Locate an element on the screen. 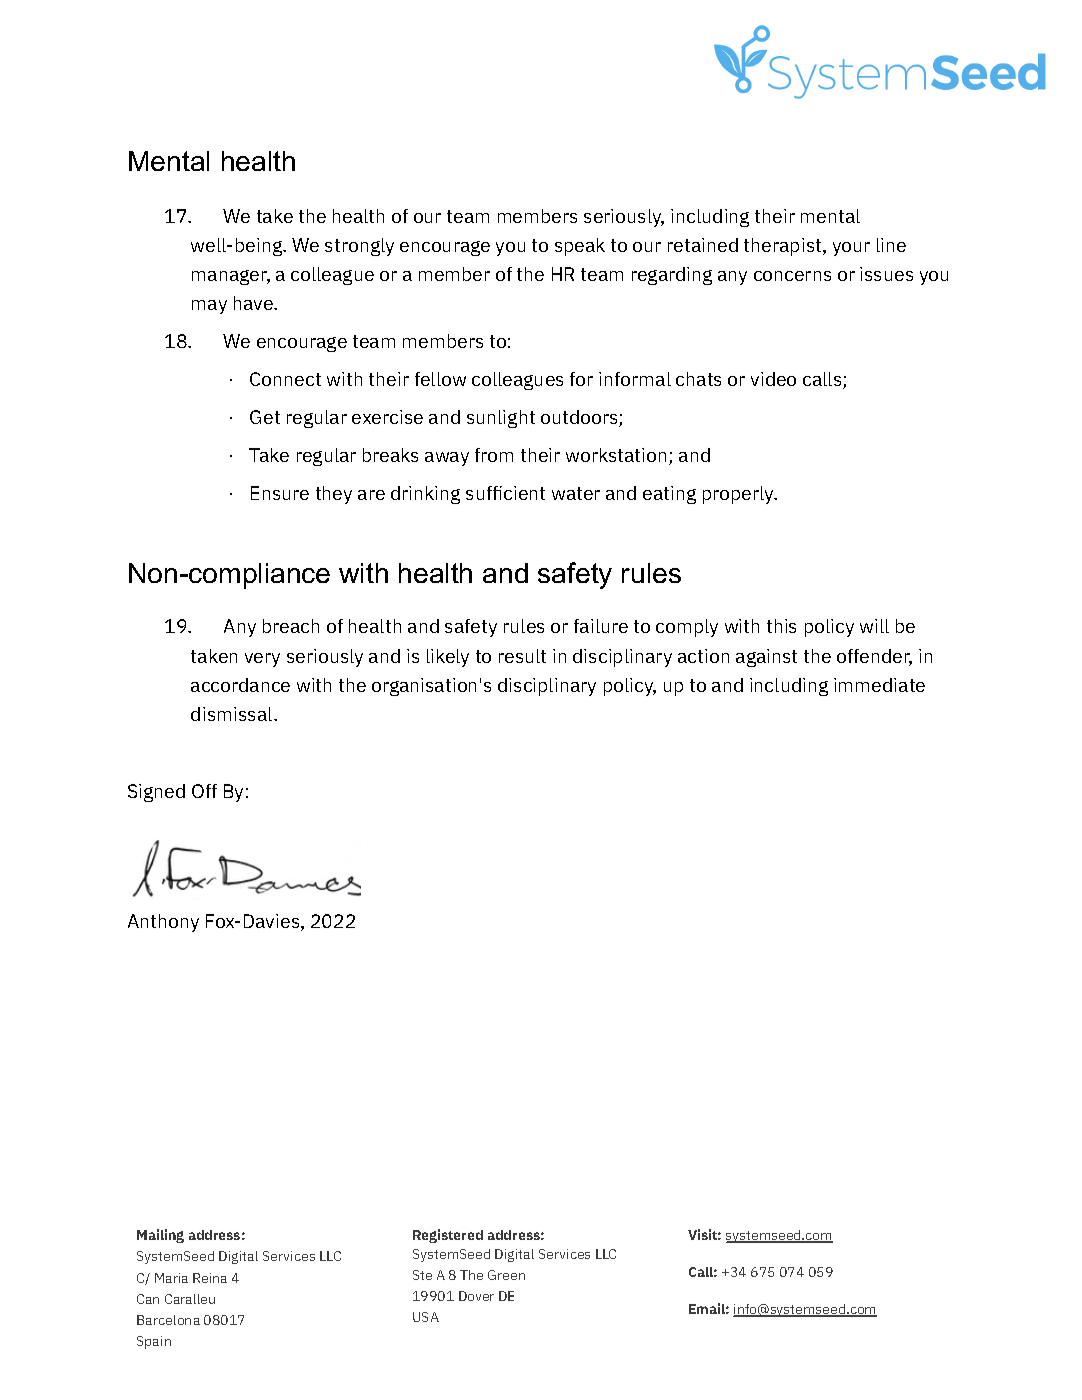  Signed is located at coordinates (156, 793).
